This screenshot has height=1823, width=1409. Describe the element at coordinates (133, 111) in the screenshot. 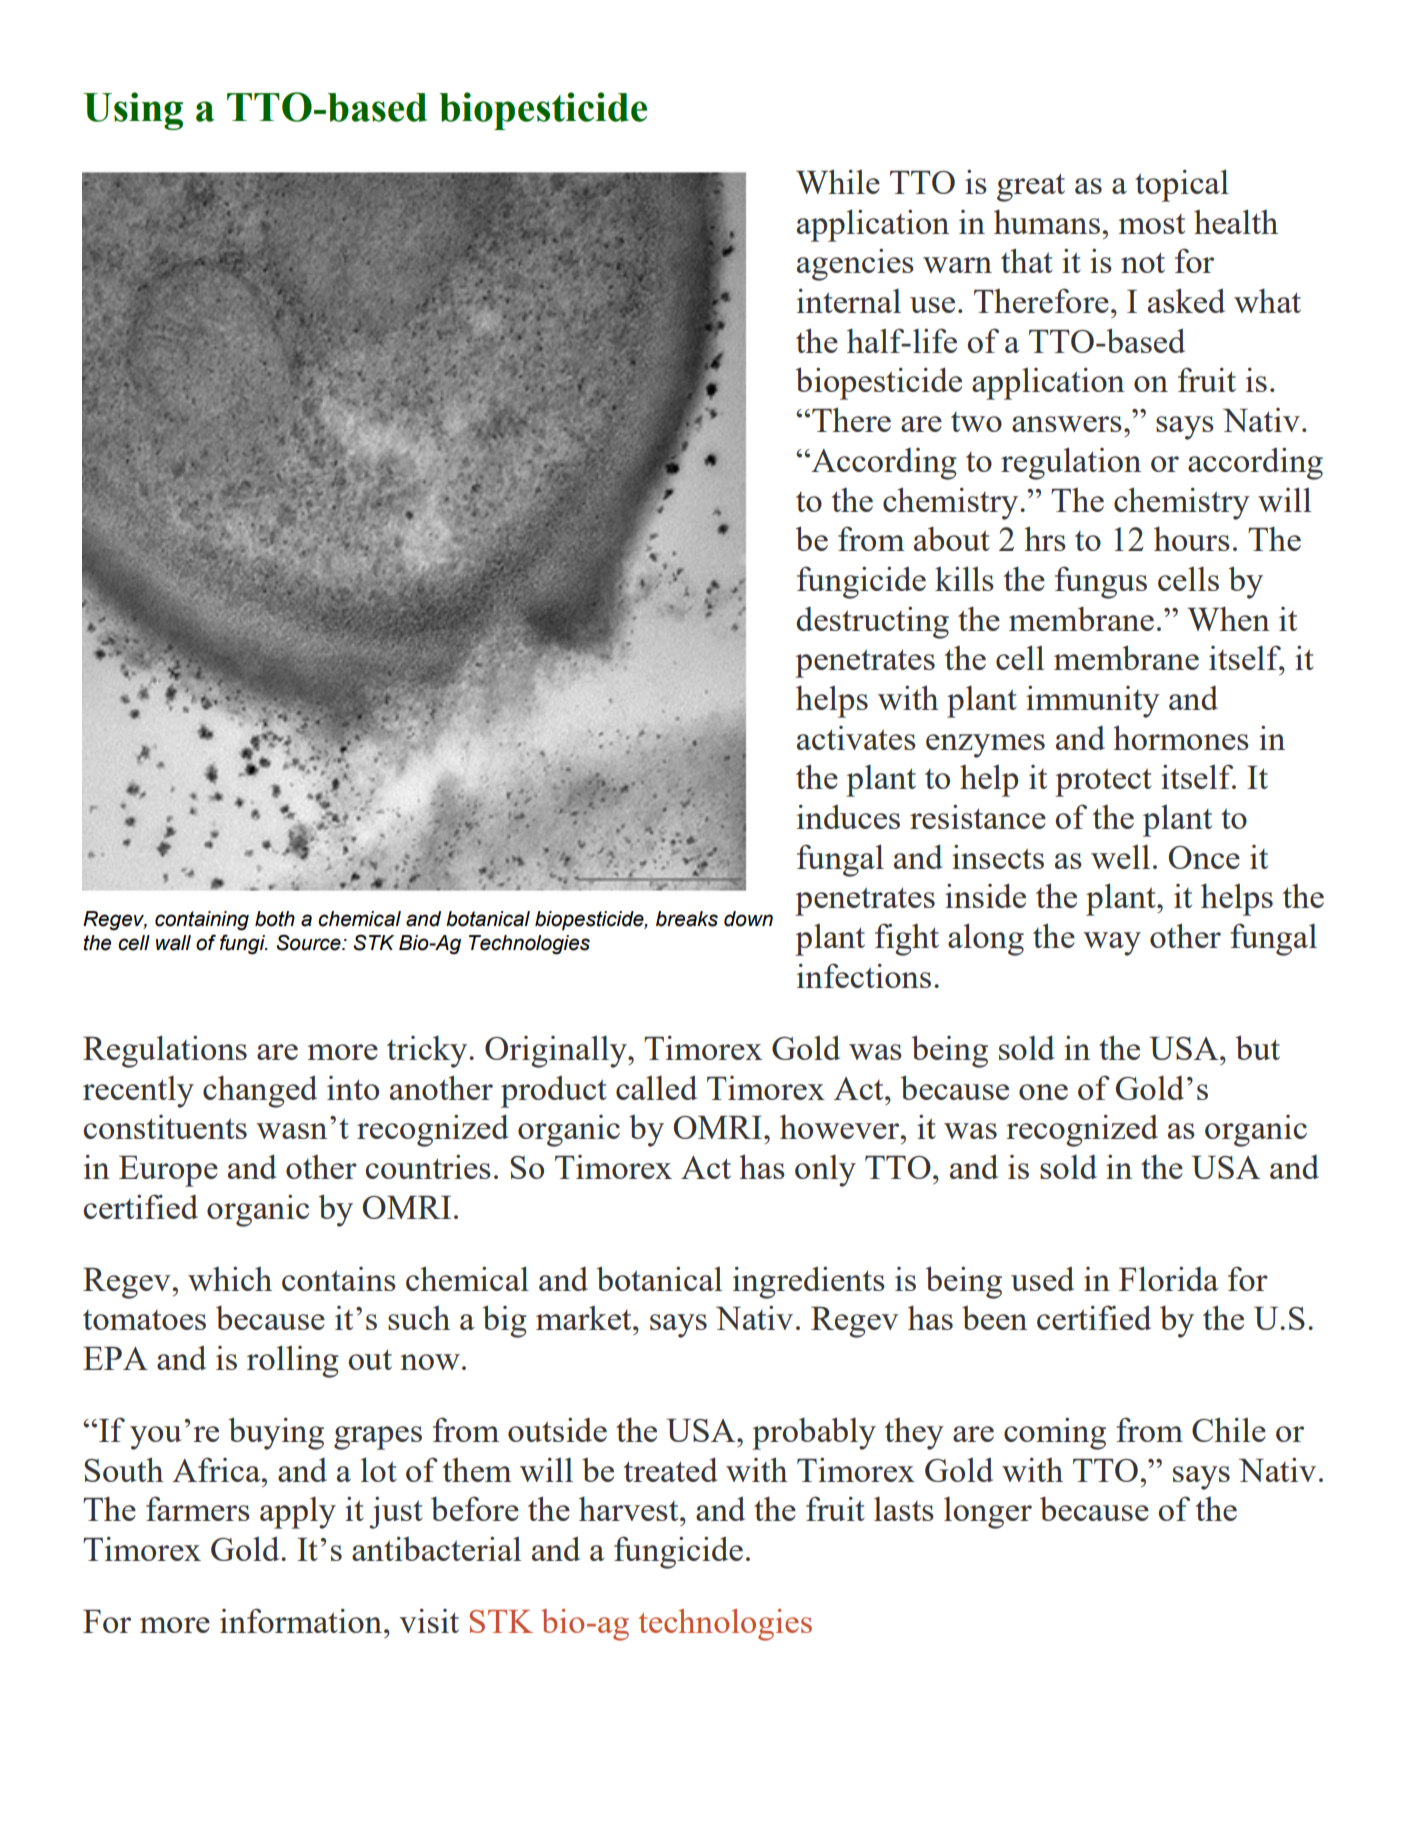

I see `Using` at that location.
